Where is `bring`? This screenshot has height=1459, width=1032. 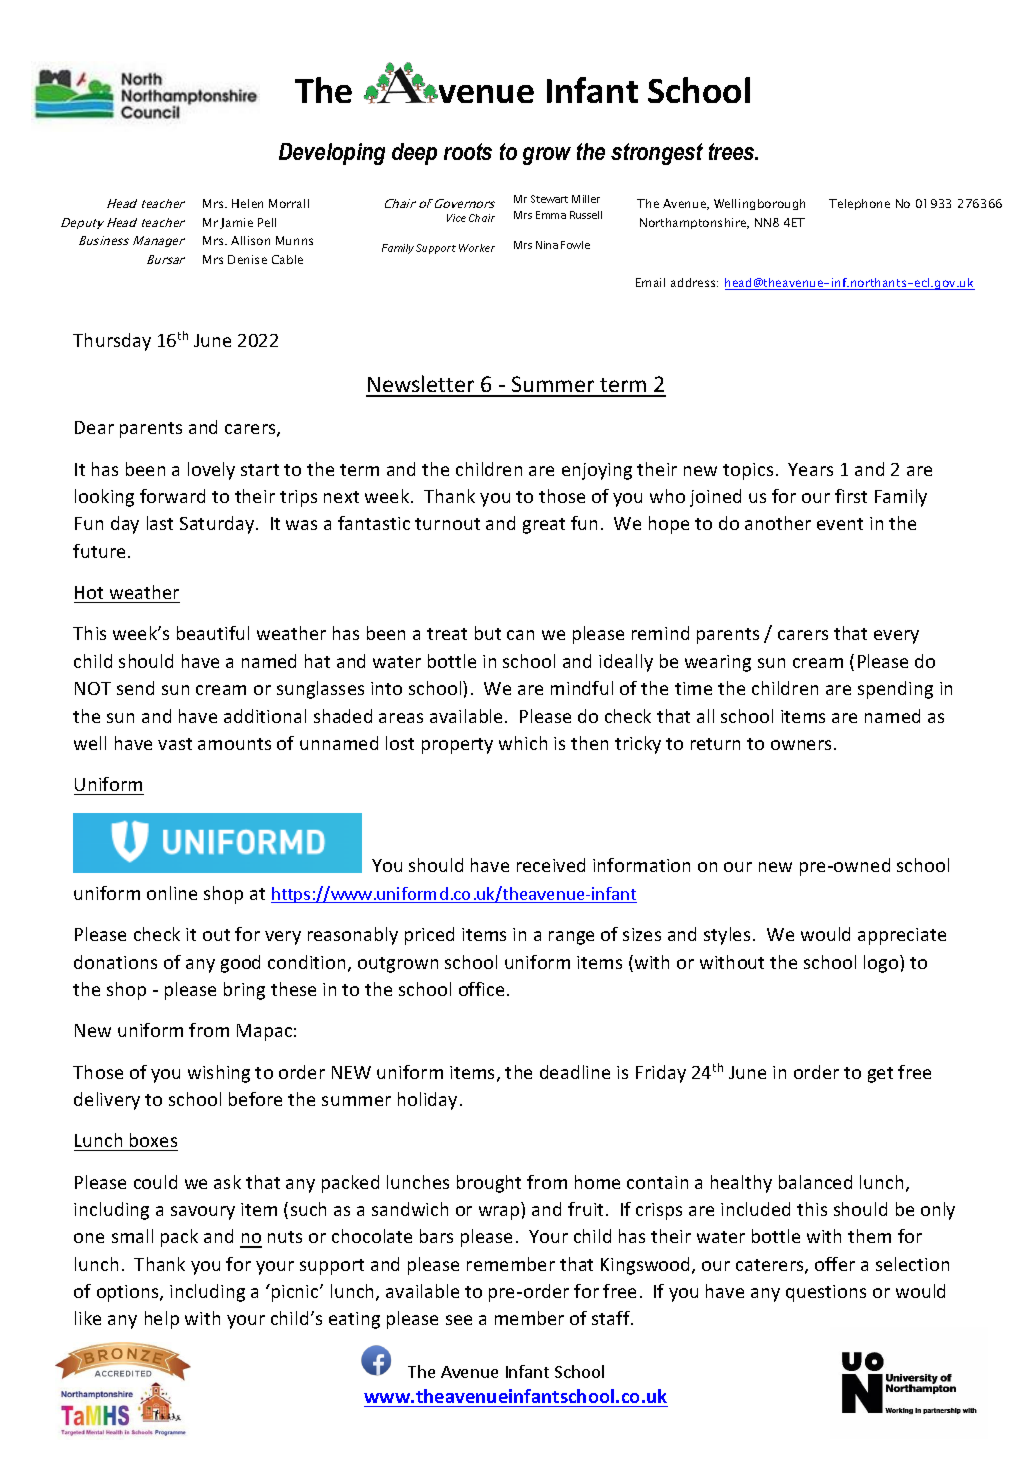 bring is located at coordinates (244, 991).
